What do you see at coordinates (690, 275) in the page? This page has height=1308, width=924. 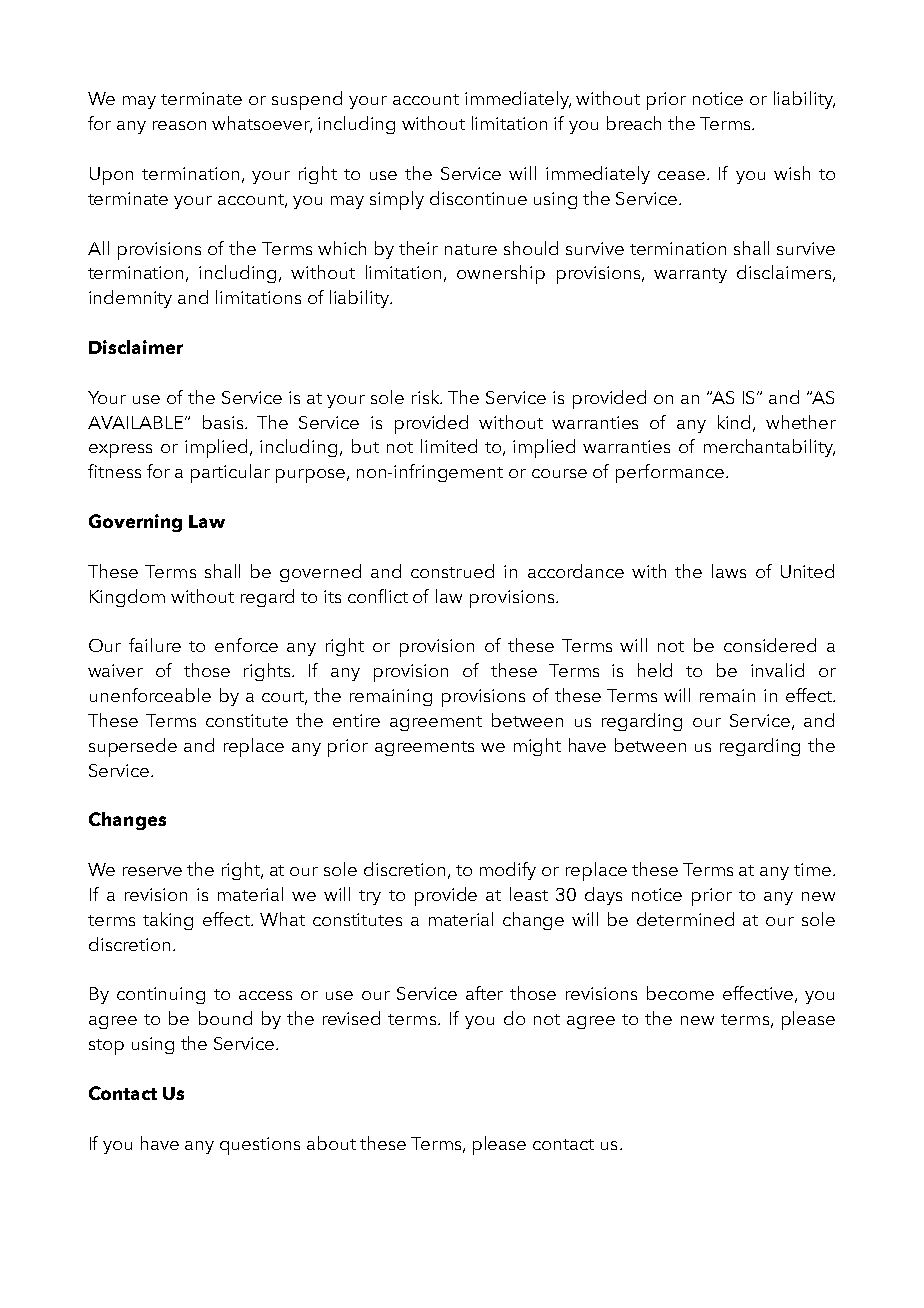 I see `warranty` at bounding box center [690, 275].
